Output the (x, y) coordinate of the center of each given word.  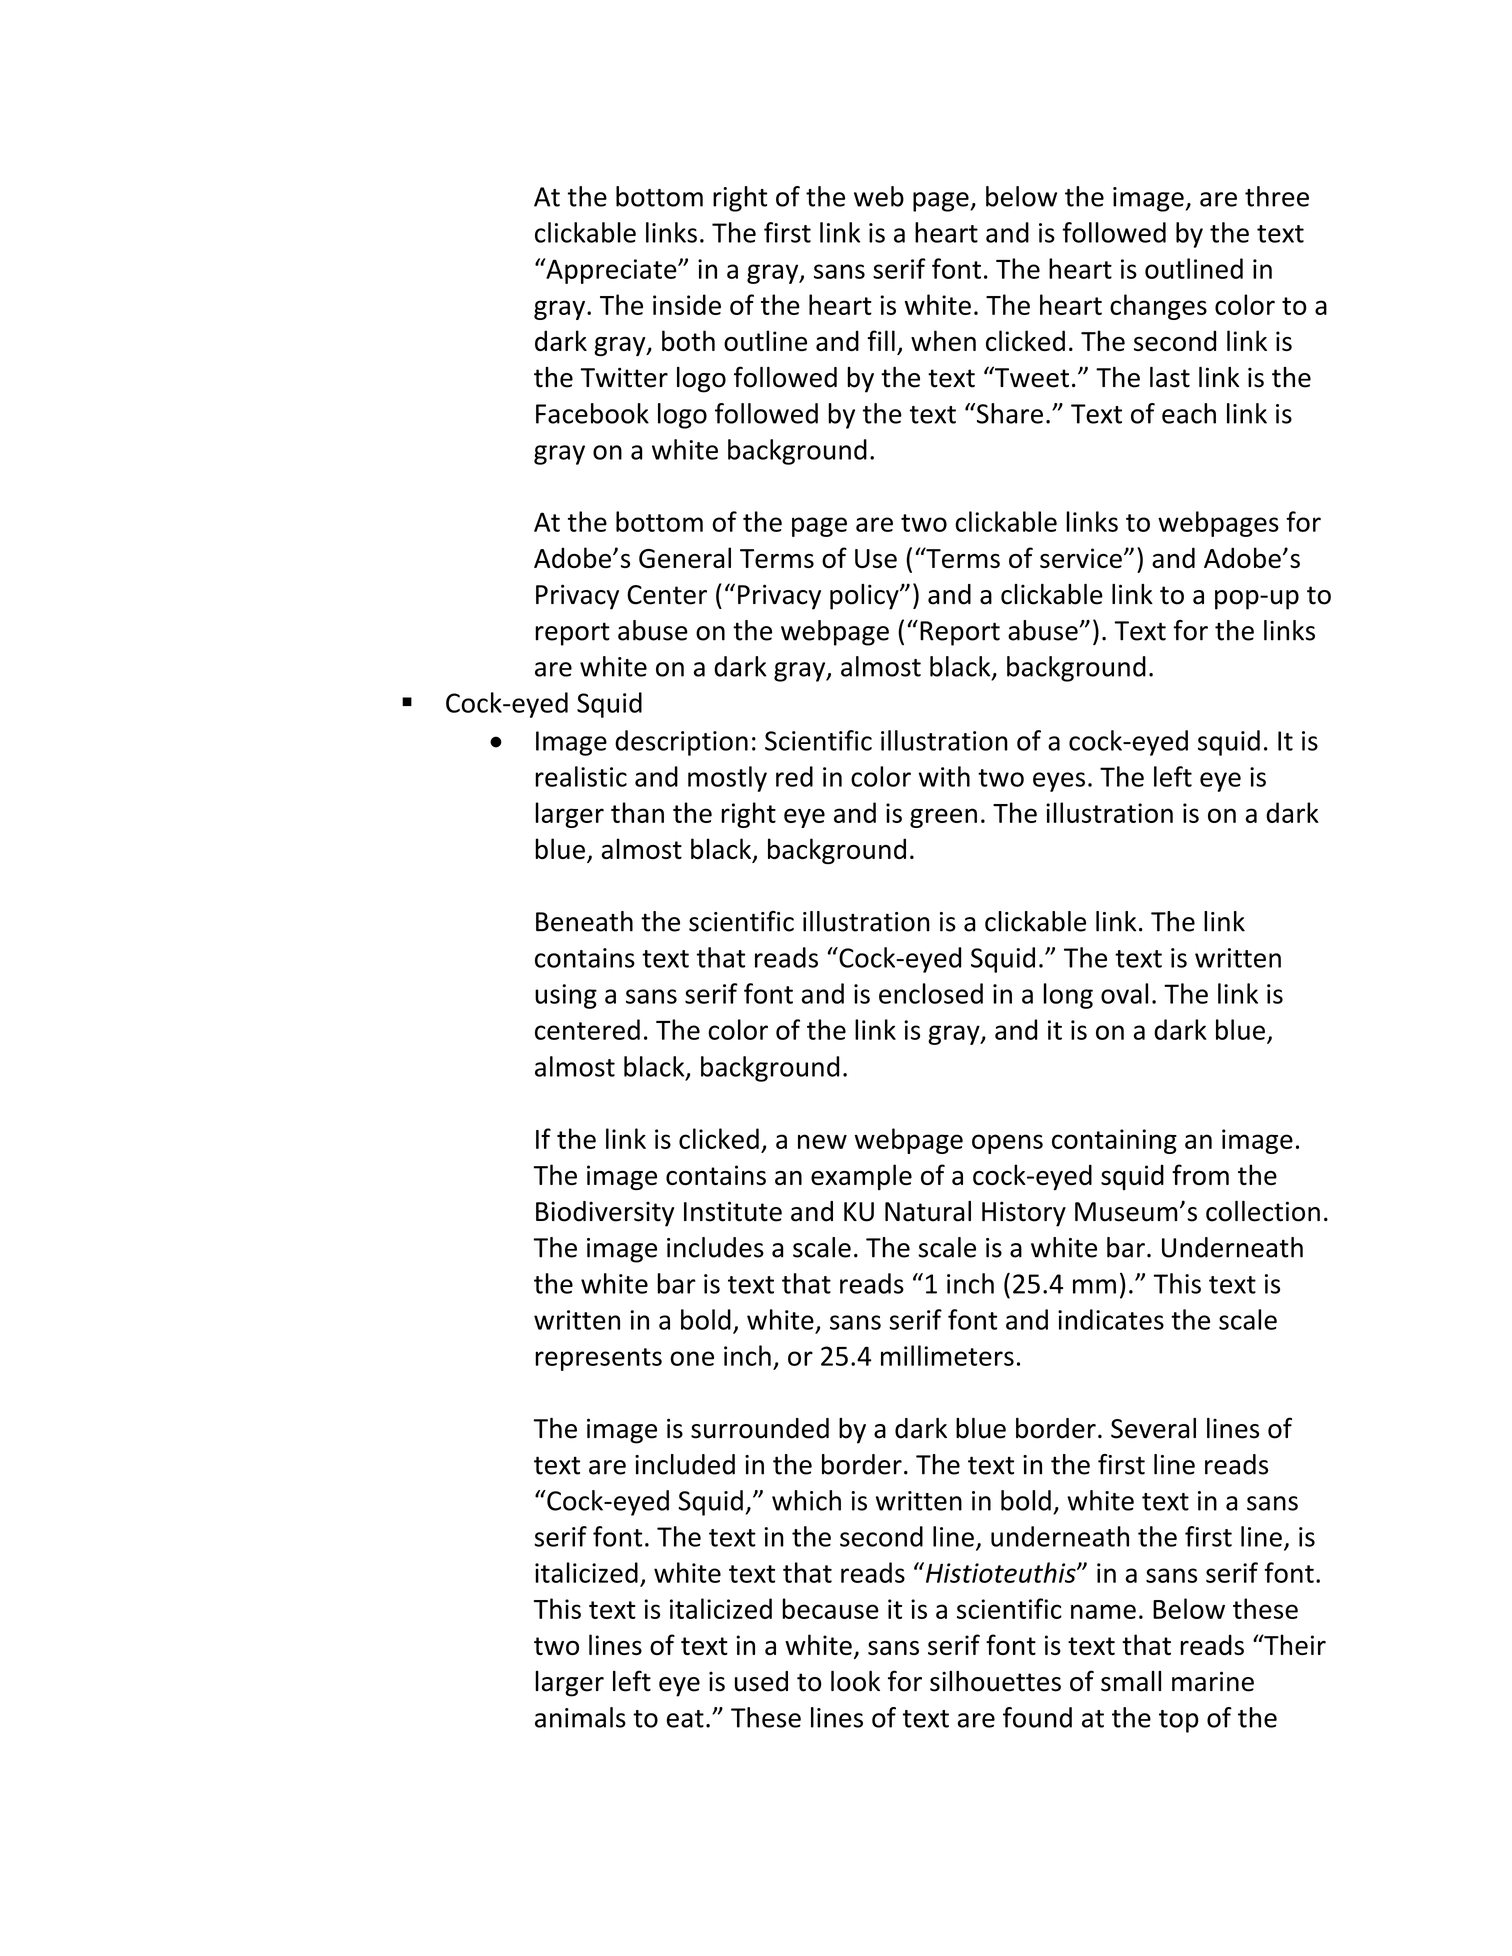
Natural (928, 1211)
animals (580, 1717)
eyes (1059, 782)
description (681, 743)
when (943, 340)
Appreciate (611, 271)
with (944, 776)
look (855, 1681)
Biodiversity (605, 1214)
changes (1158, 307)
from (1200, 1174)
